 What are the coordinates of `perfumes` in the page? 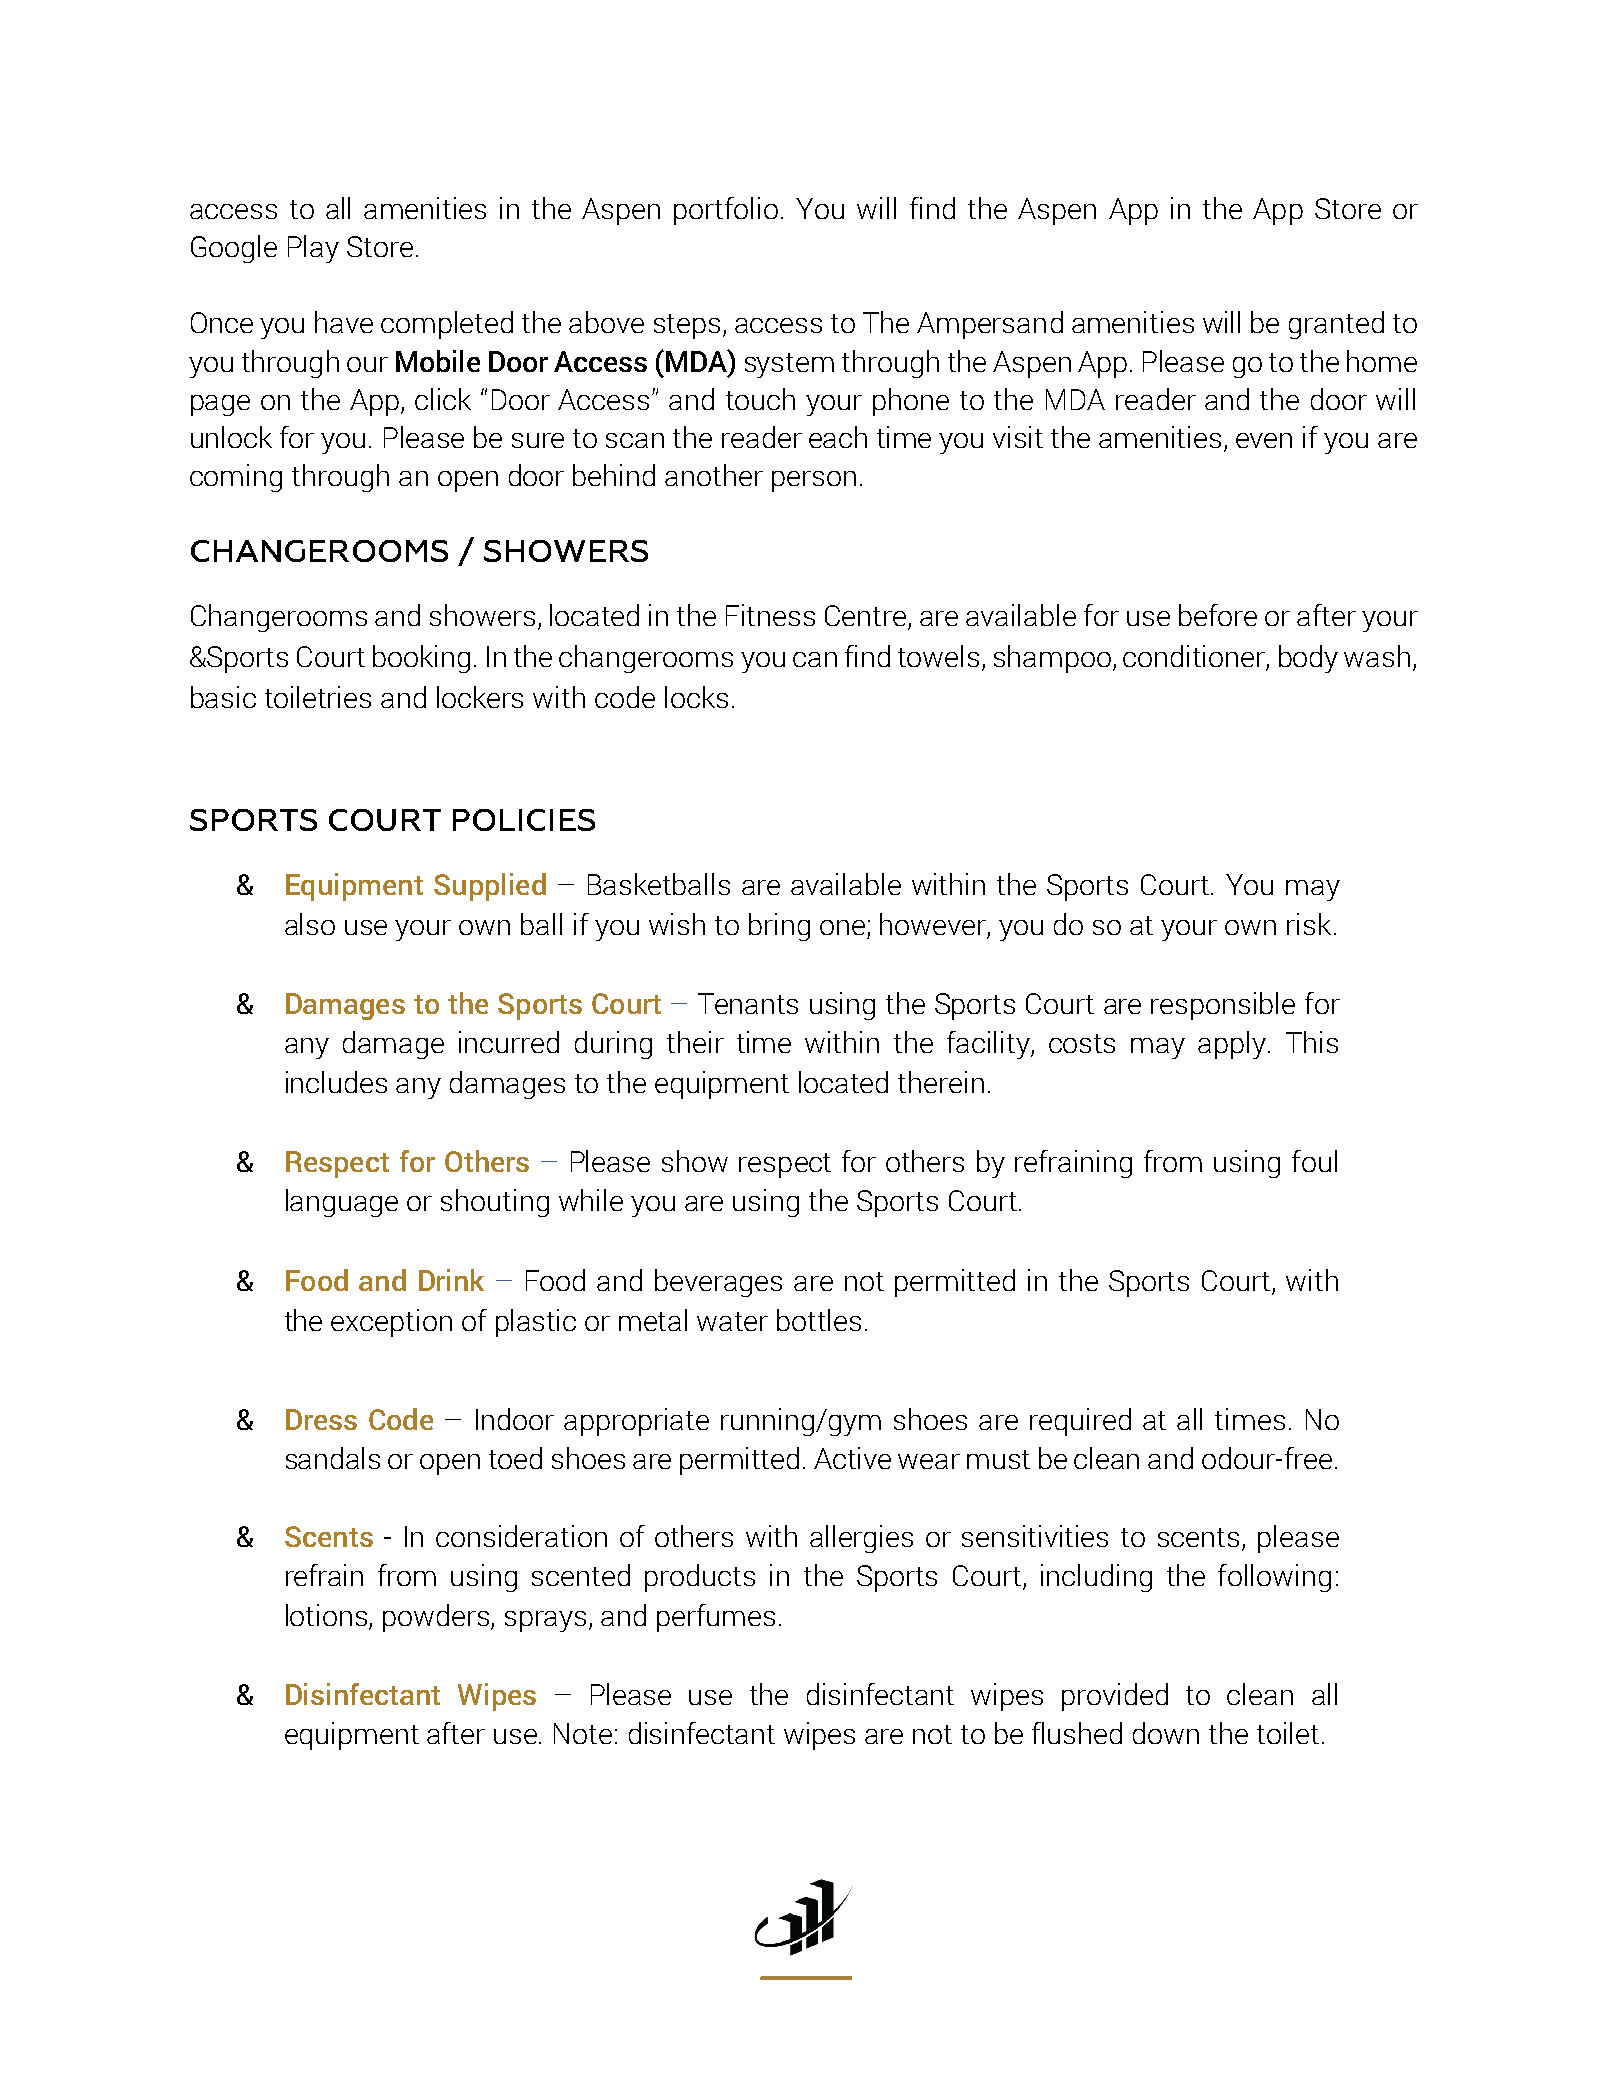 It's located at (716, 1618).
